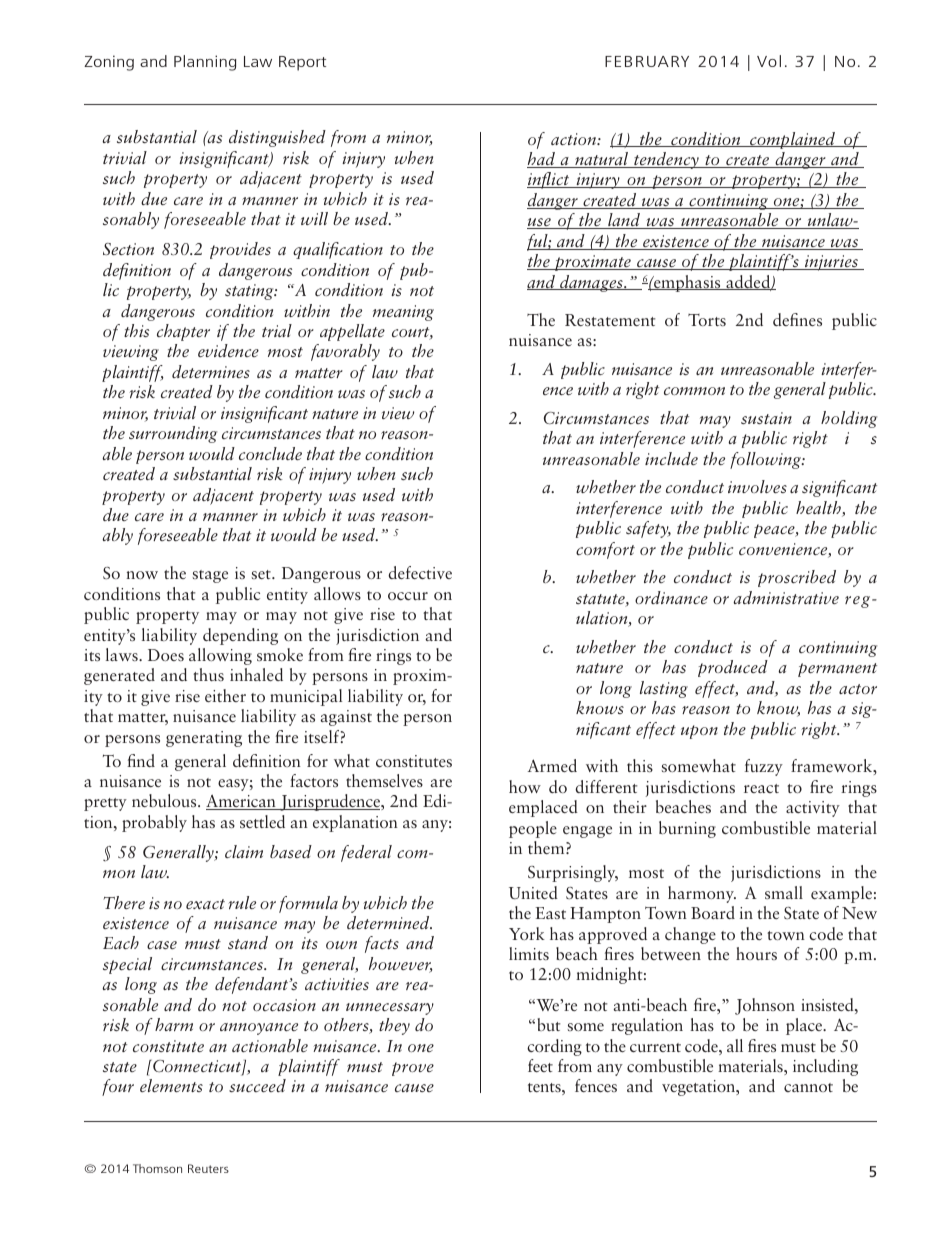  Describe the element at coordinates (797, 319) in the screenshot. I see `defines` at that location.
